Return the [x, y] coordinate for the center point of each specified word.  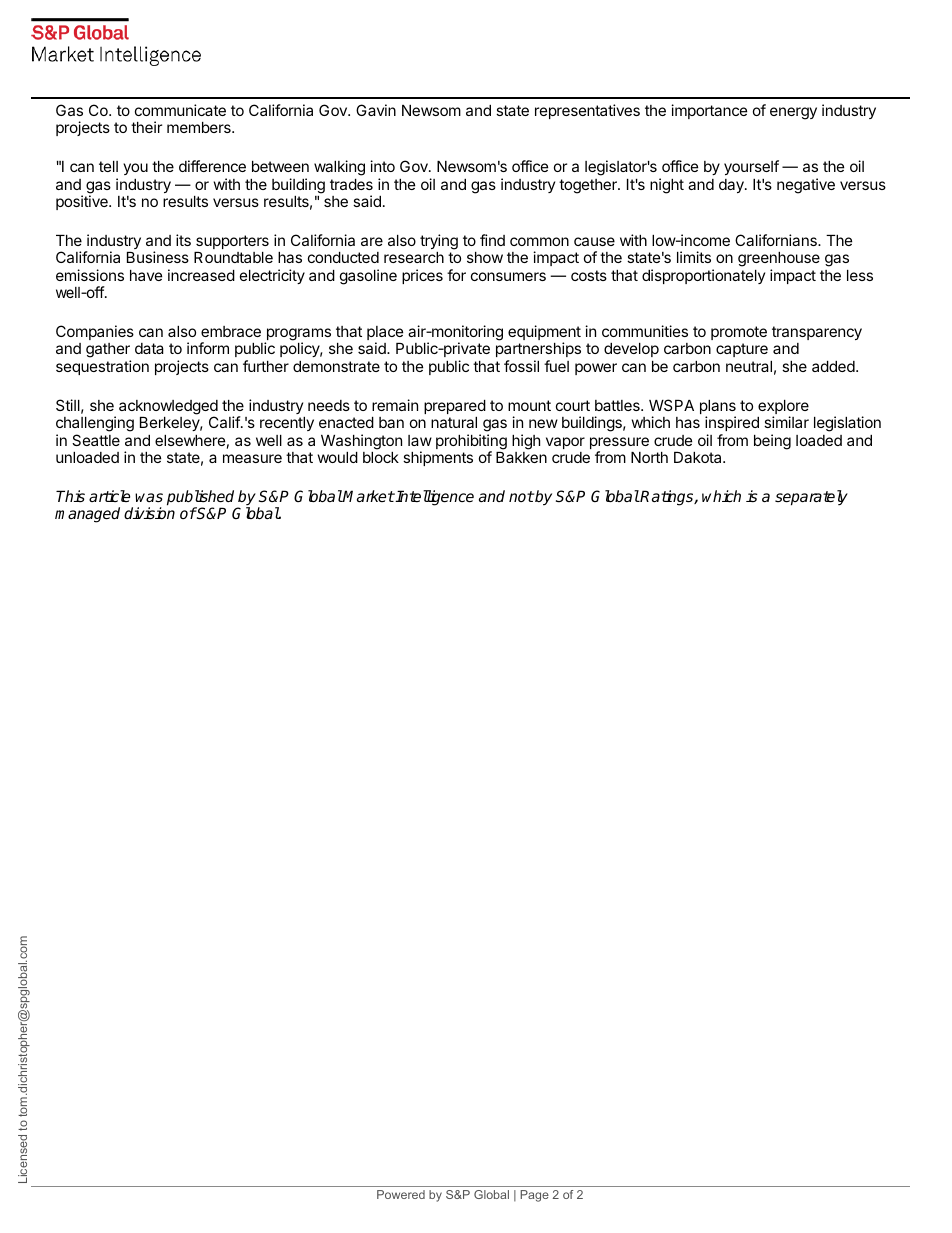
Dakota [699, 457]
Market [368, 496]
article [109, 496]
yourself [751, 167]
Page [534, 1196]
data [149, 348]
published [200, 499]
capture [742, 350]
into [382, 166]
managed [87, 515]
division [149, 513]
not [521, 496]
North [649, 457]
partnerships [538, 351]
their [146, 127]
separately [811, 498]
